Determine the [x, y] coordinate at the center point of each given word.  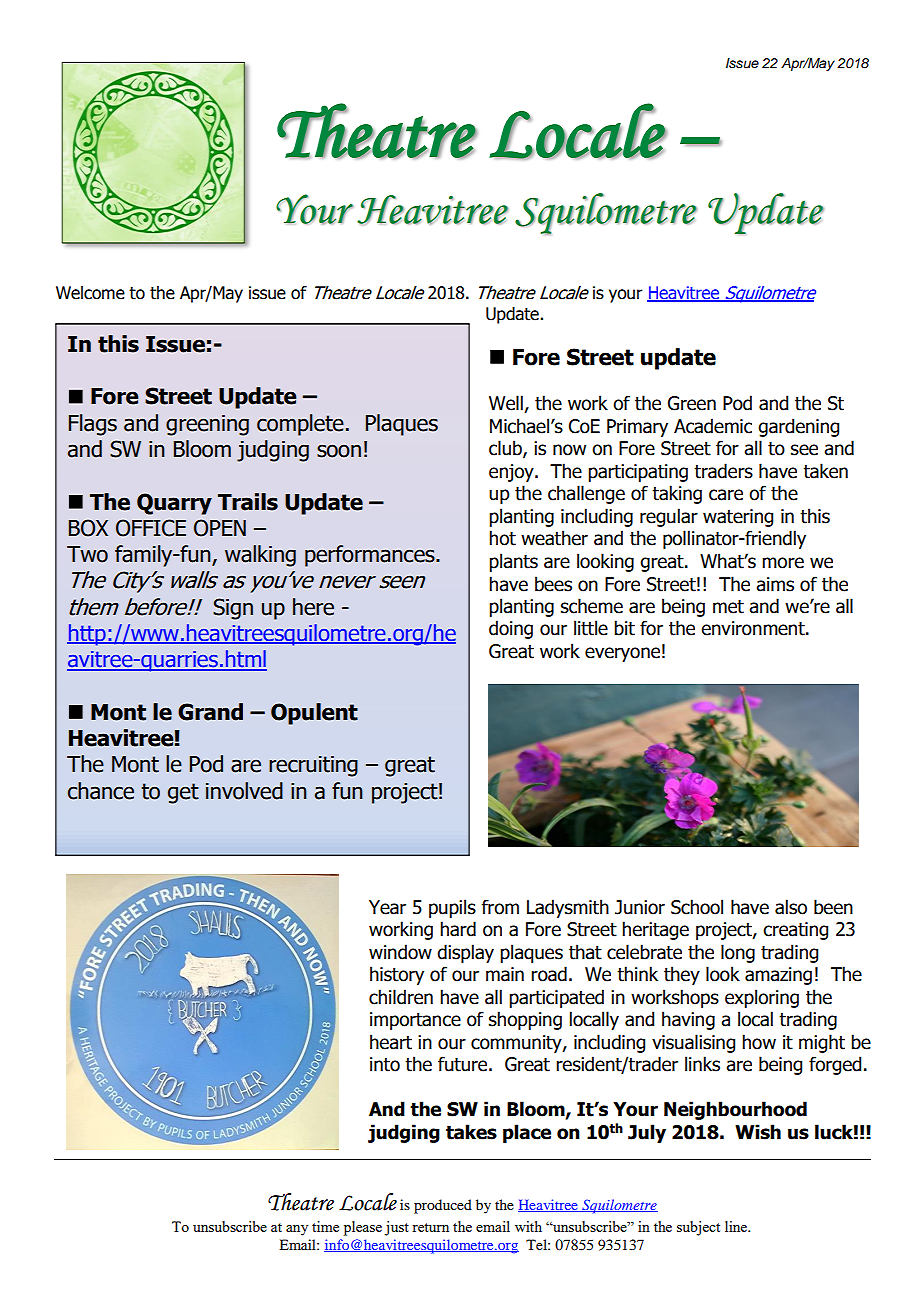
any [297, 1230]
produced [443, 1206]
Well [507, 404]
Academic [713, 426]
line [737, 1226]
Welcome [90, 293]
